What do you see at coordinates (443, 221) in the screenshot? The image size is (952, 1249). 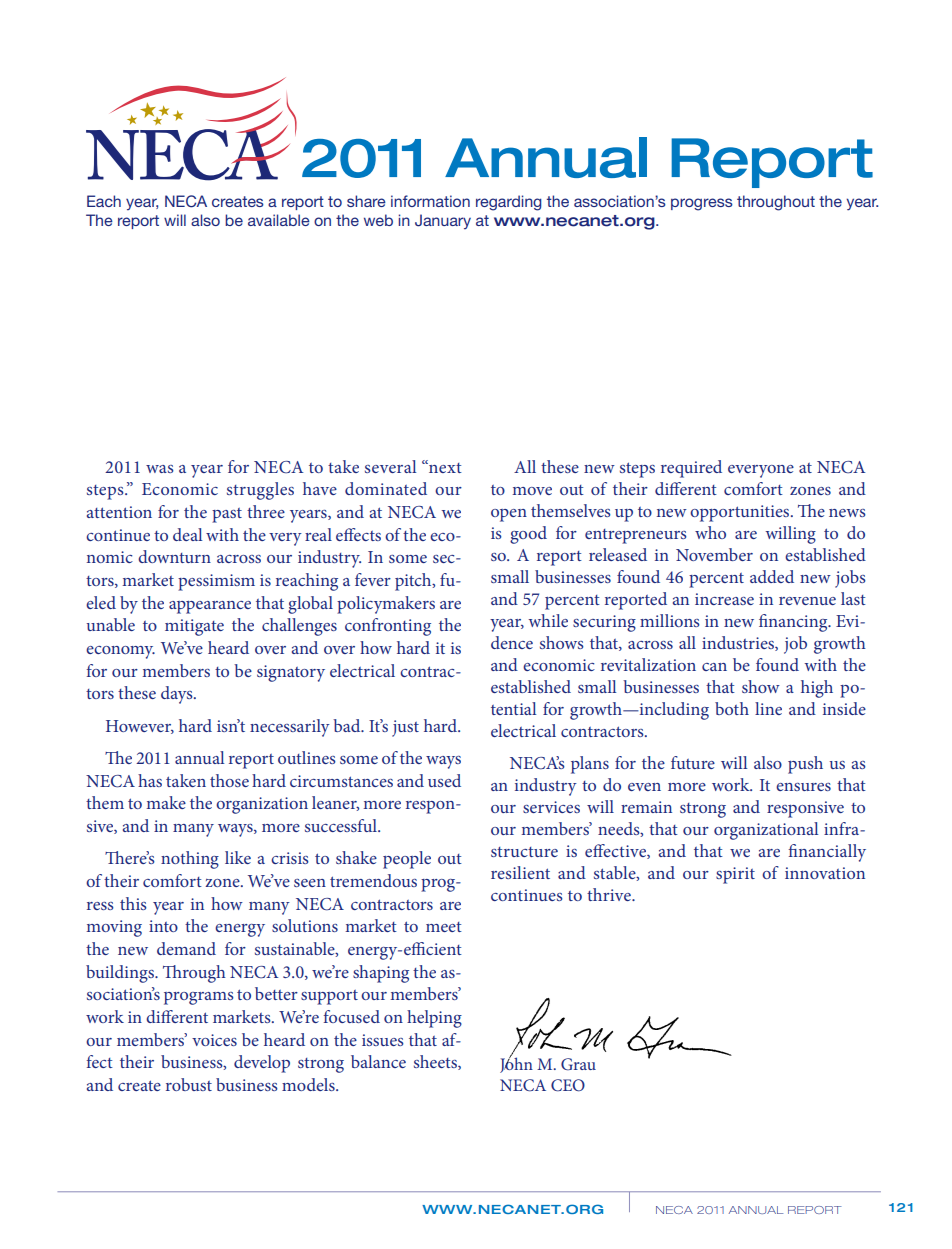 I see `January` at bounding box center [443, 221].
